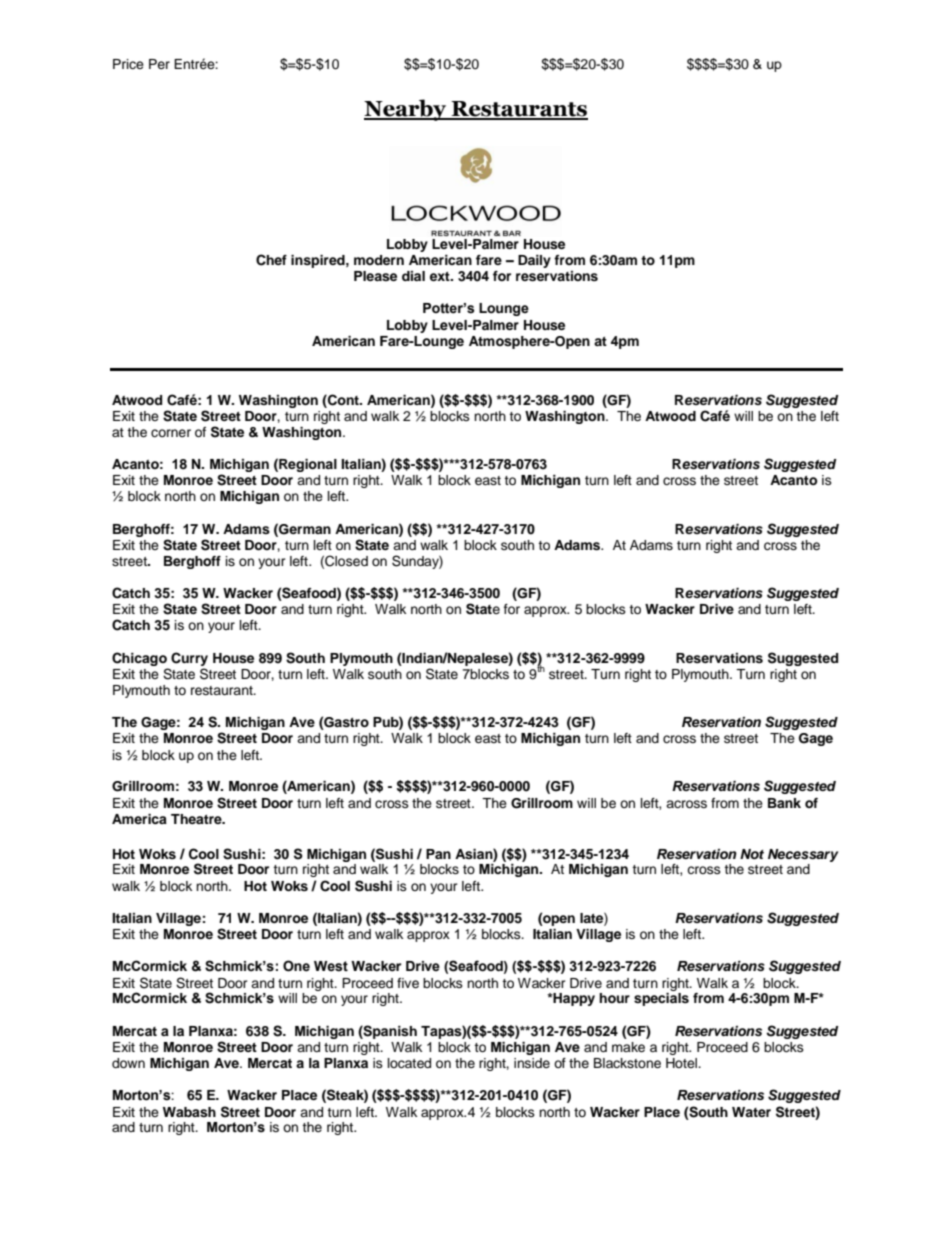 This screenshot has height=1233, width=952. I want to click on Per, so click(159, 64).
